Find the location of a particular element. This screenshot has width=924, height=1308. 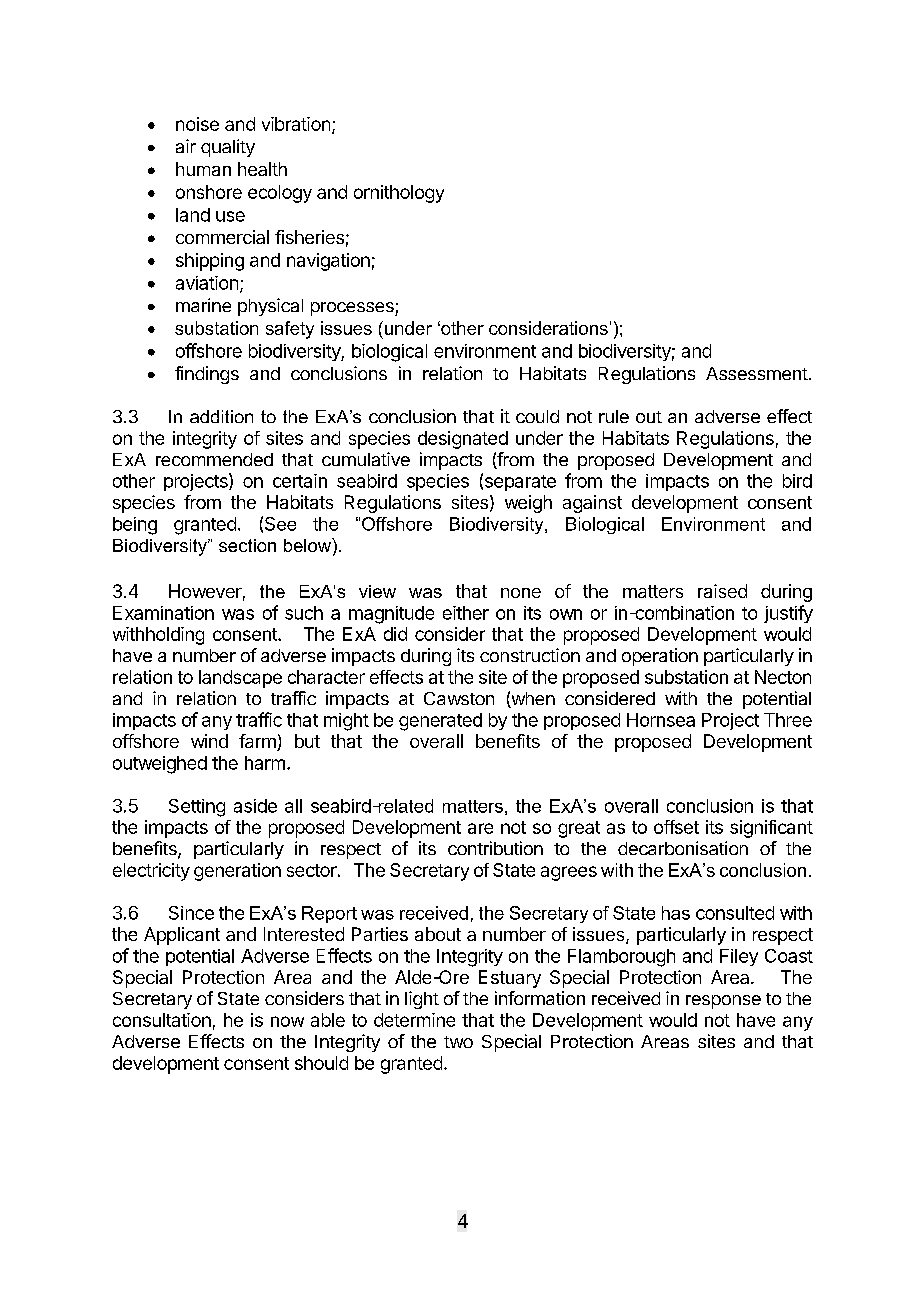

wind is located at coordinates (209, 741).
